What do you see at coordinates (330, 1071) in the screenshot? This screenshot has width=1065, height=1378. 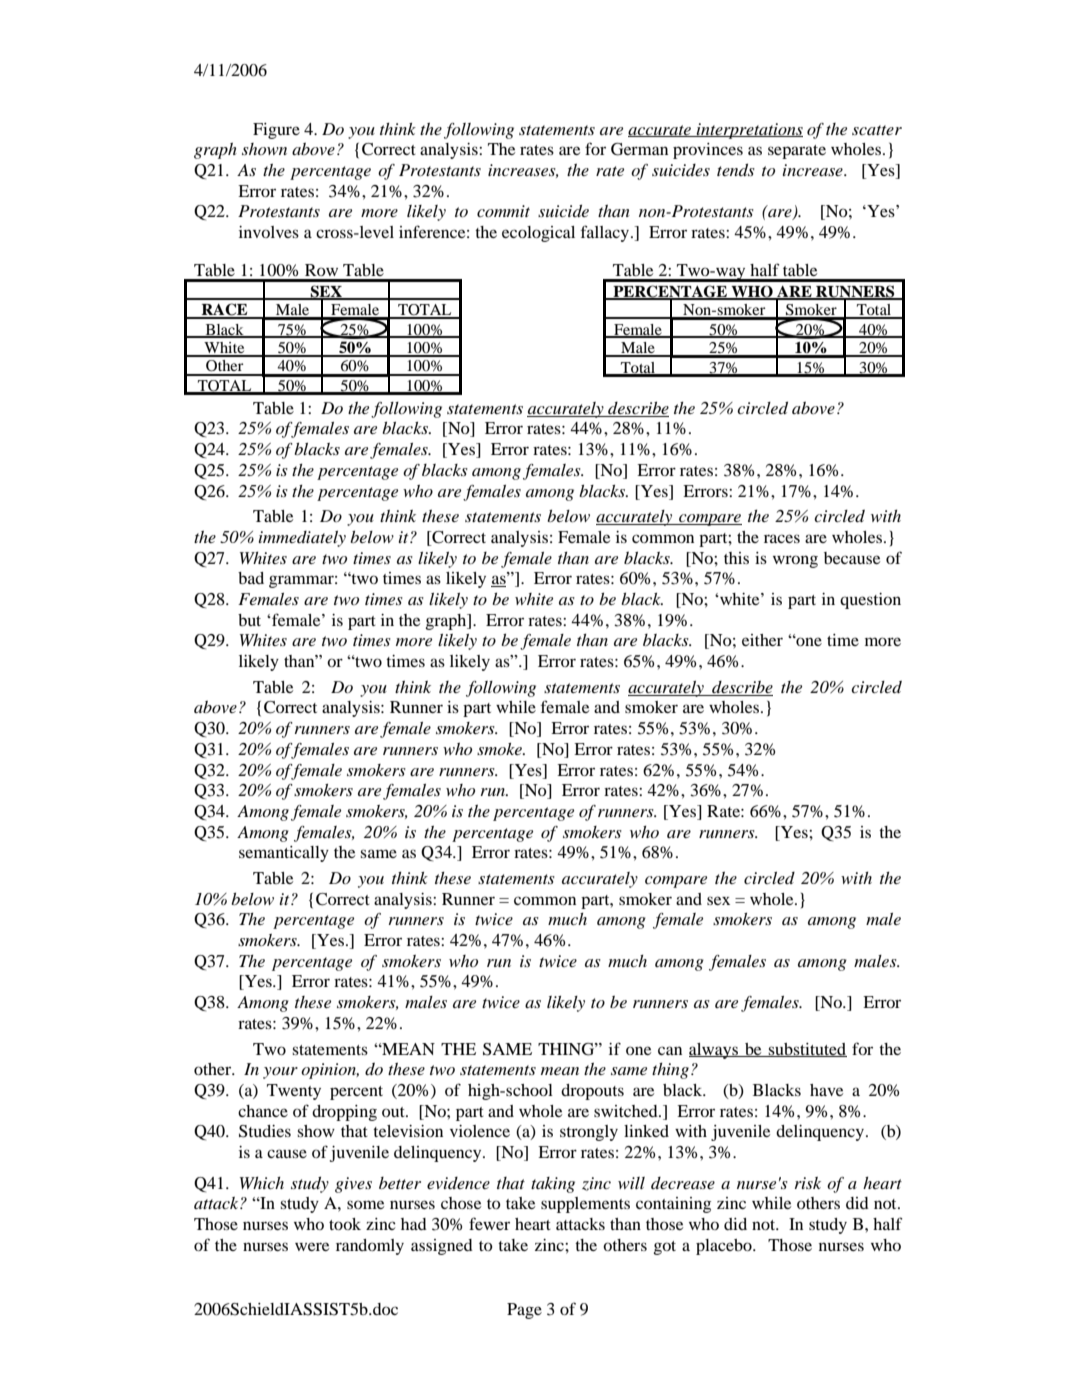 I see `opinion` at bounding box center [330, 1071].
